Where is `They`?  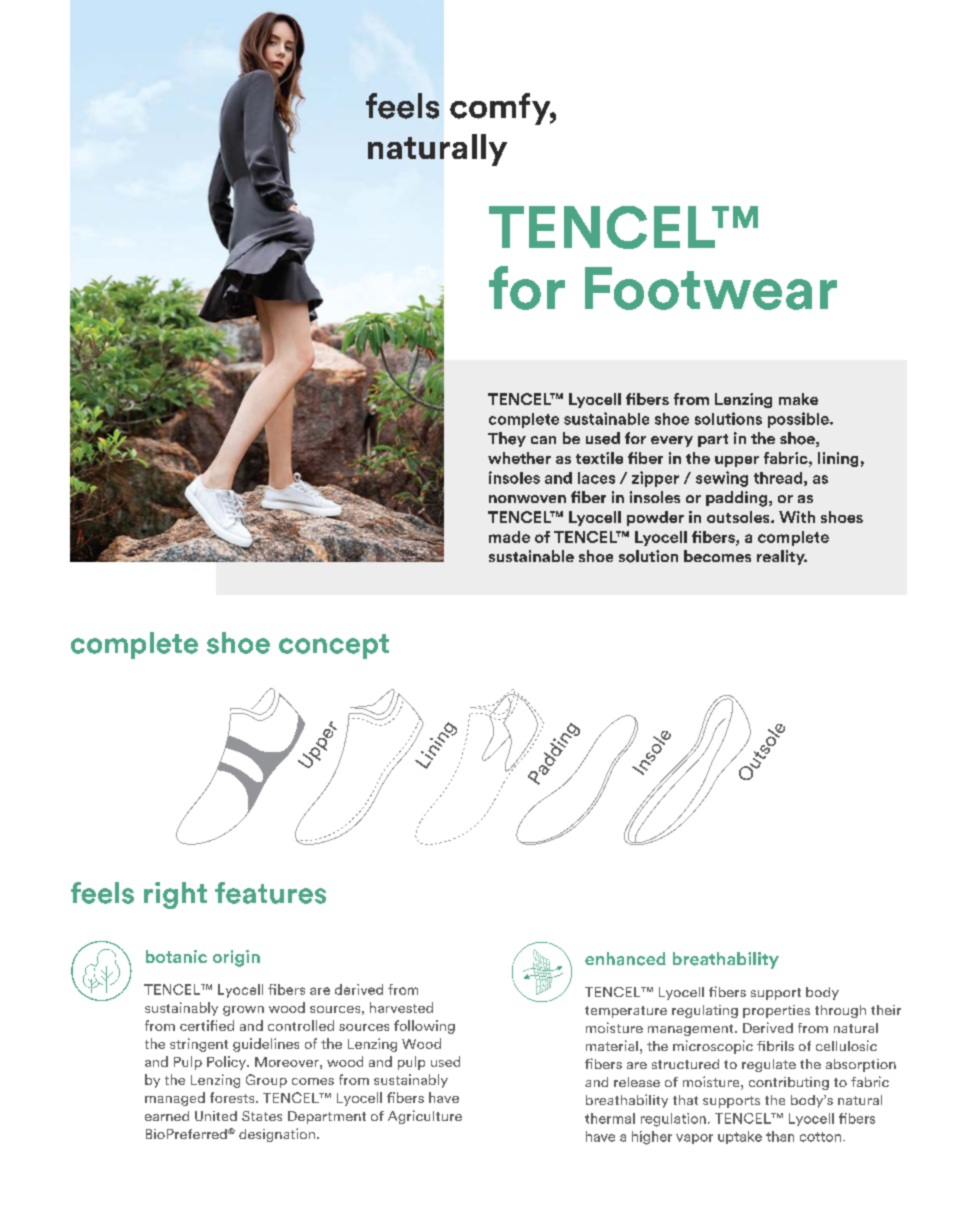
They is located at coordinates (507, 439).
